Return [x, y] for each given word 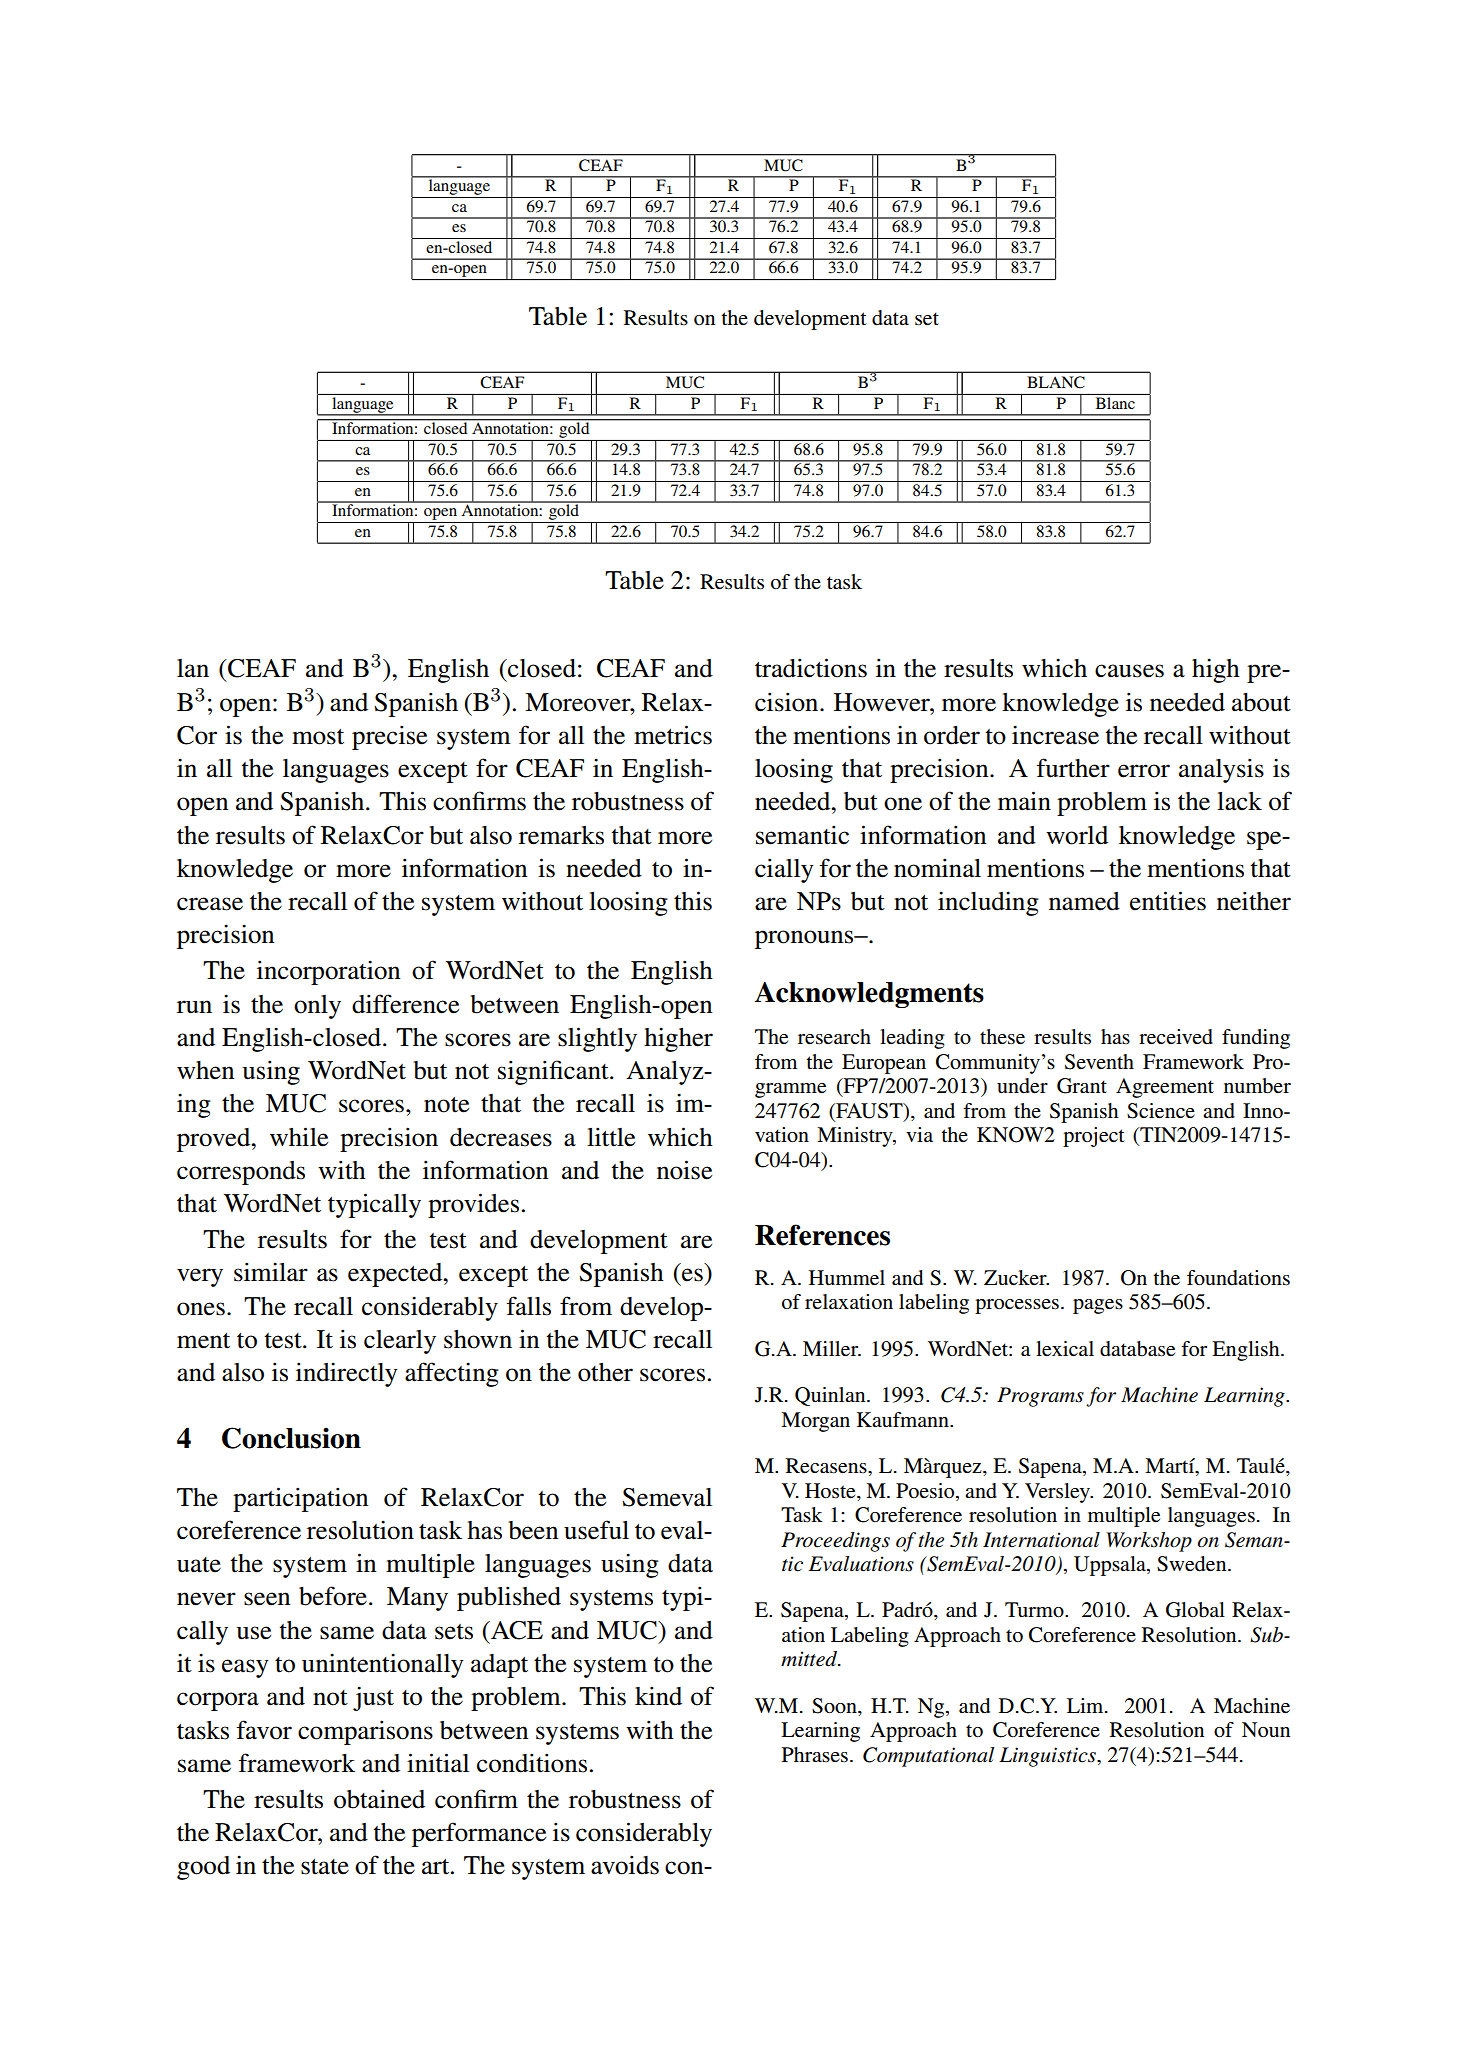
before [333, 1596]
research [834, 1037]
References [822, 1235]
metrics [673, 735]
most [318, 737]
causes [1129, 671]
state [325, 1867]
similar [271, 1272]
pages [1098, 1306]
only [317, 1007]
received [1176, 1037]
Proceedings [835, 1542]
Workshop [1149, 1542]
